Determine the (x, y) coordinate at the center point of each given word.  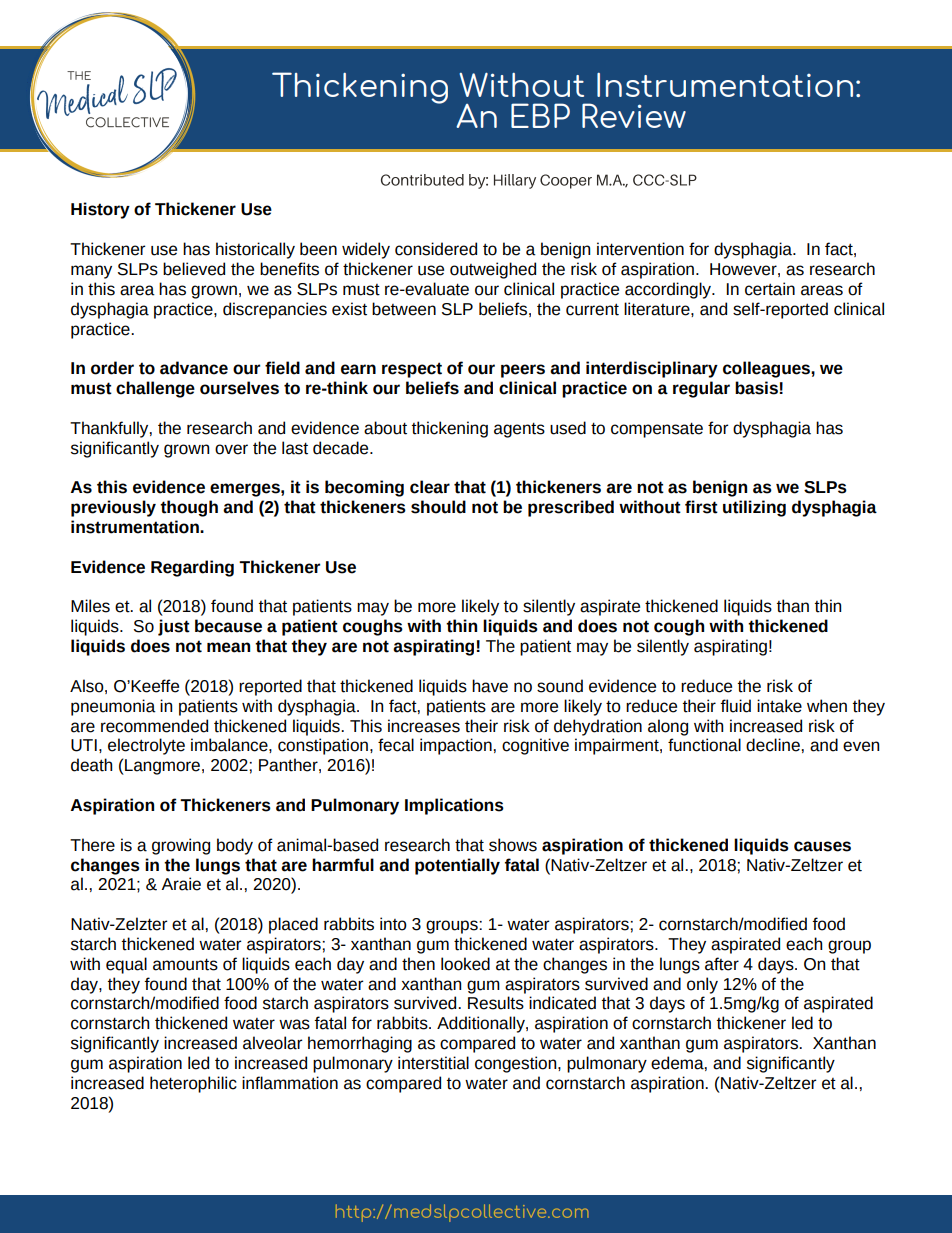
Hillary (515, 181)
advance (194, 368)
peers (523, 371)
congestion (517, 1064)
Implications (454, 806)
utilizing (754, 508)
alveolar (272, 1043)
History (100, 210)
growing (181, 846)
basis (756, 388)
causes (822, 846)
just (174, 627)
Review (634, 115)
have (490, 686)
